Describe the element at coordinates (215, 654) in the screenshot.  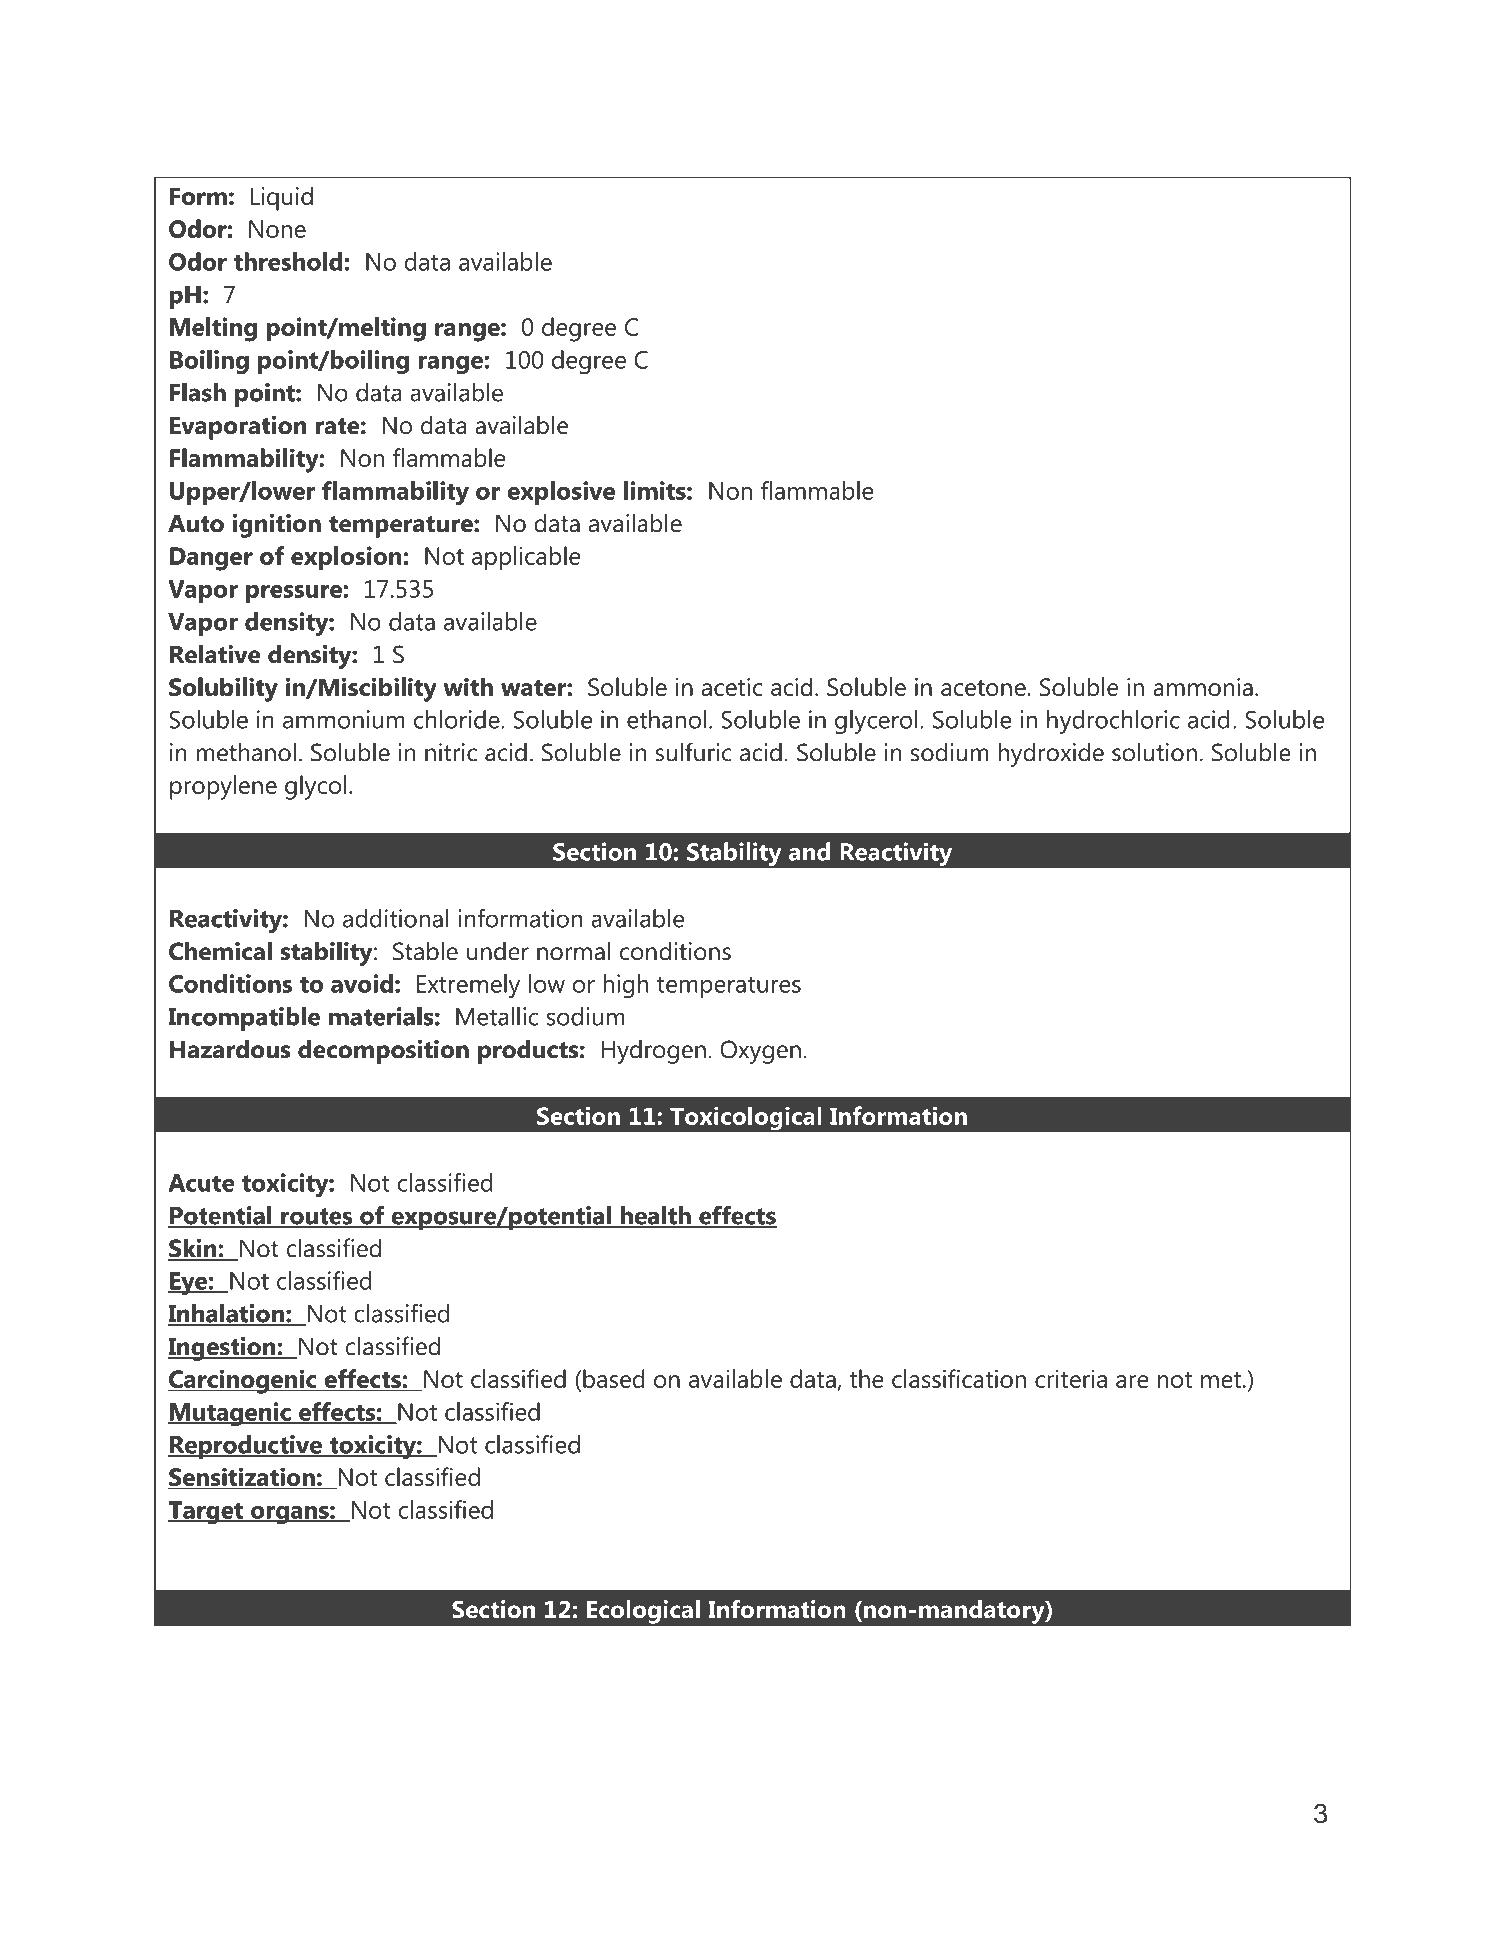
I see `Relative` at that location.
